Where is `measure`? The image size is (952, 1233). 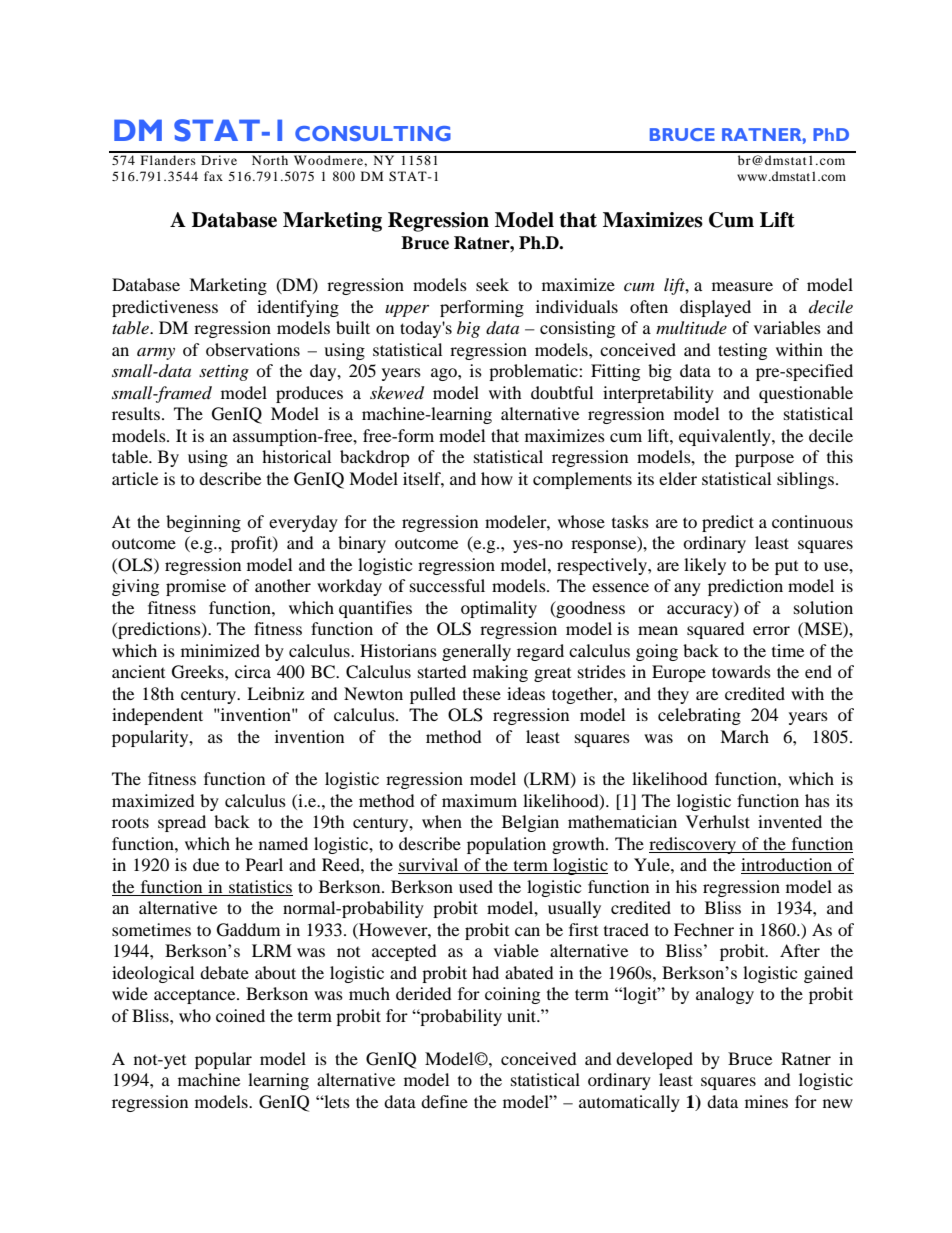 measure is located at coordinates (742, 286).
